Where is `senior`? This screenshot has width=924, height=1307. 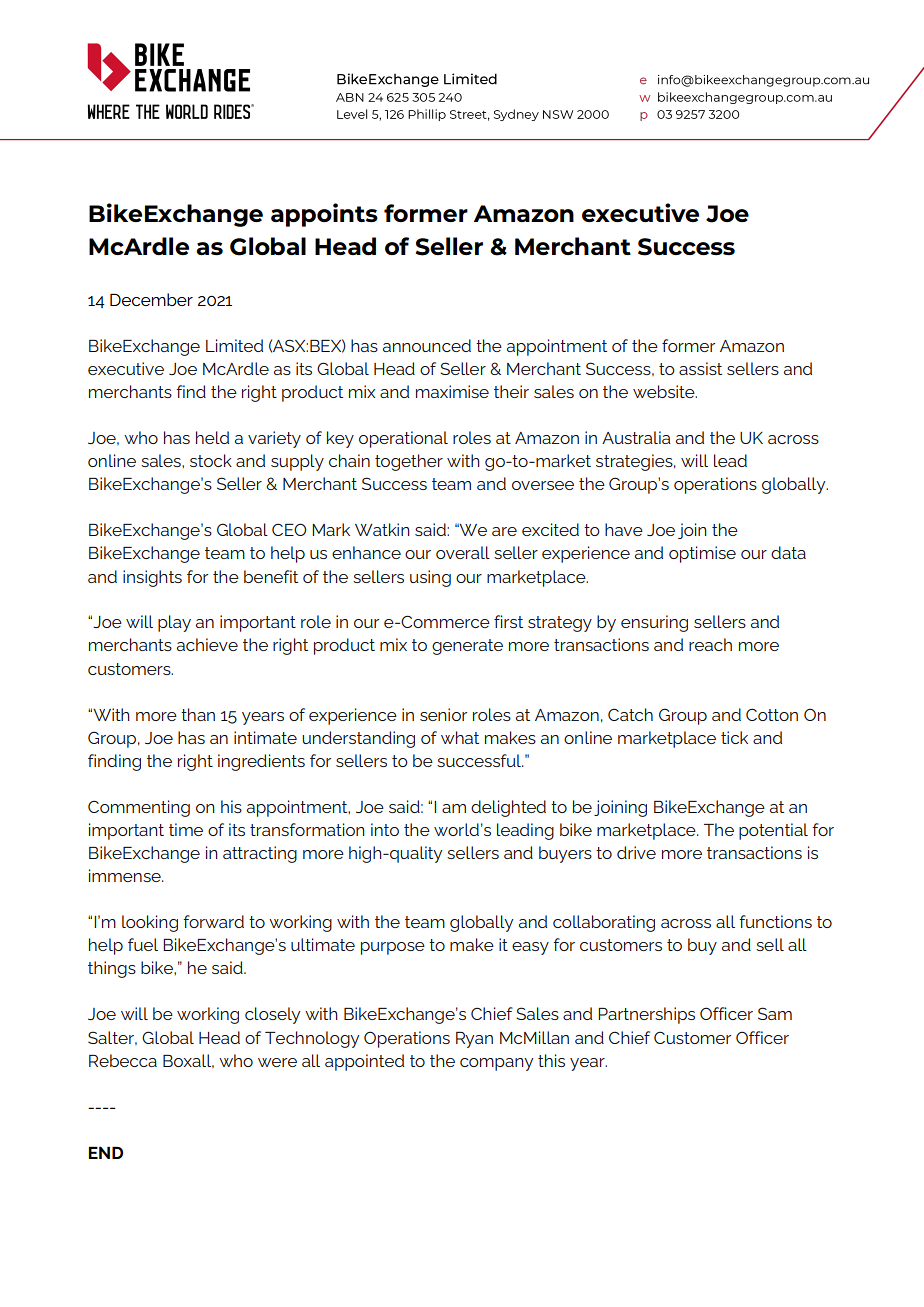
senior is located at coordinates (443, 714).
